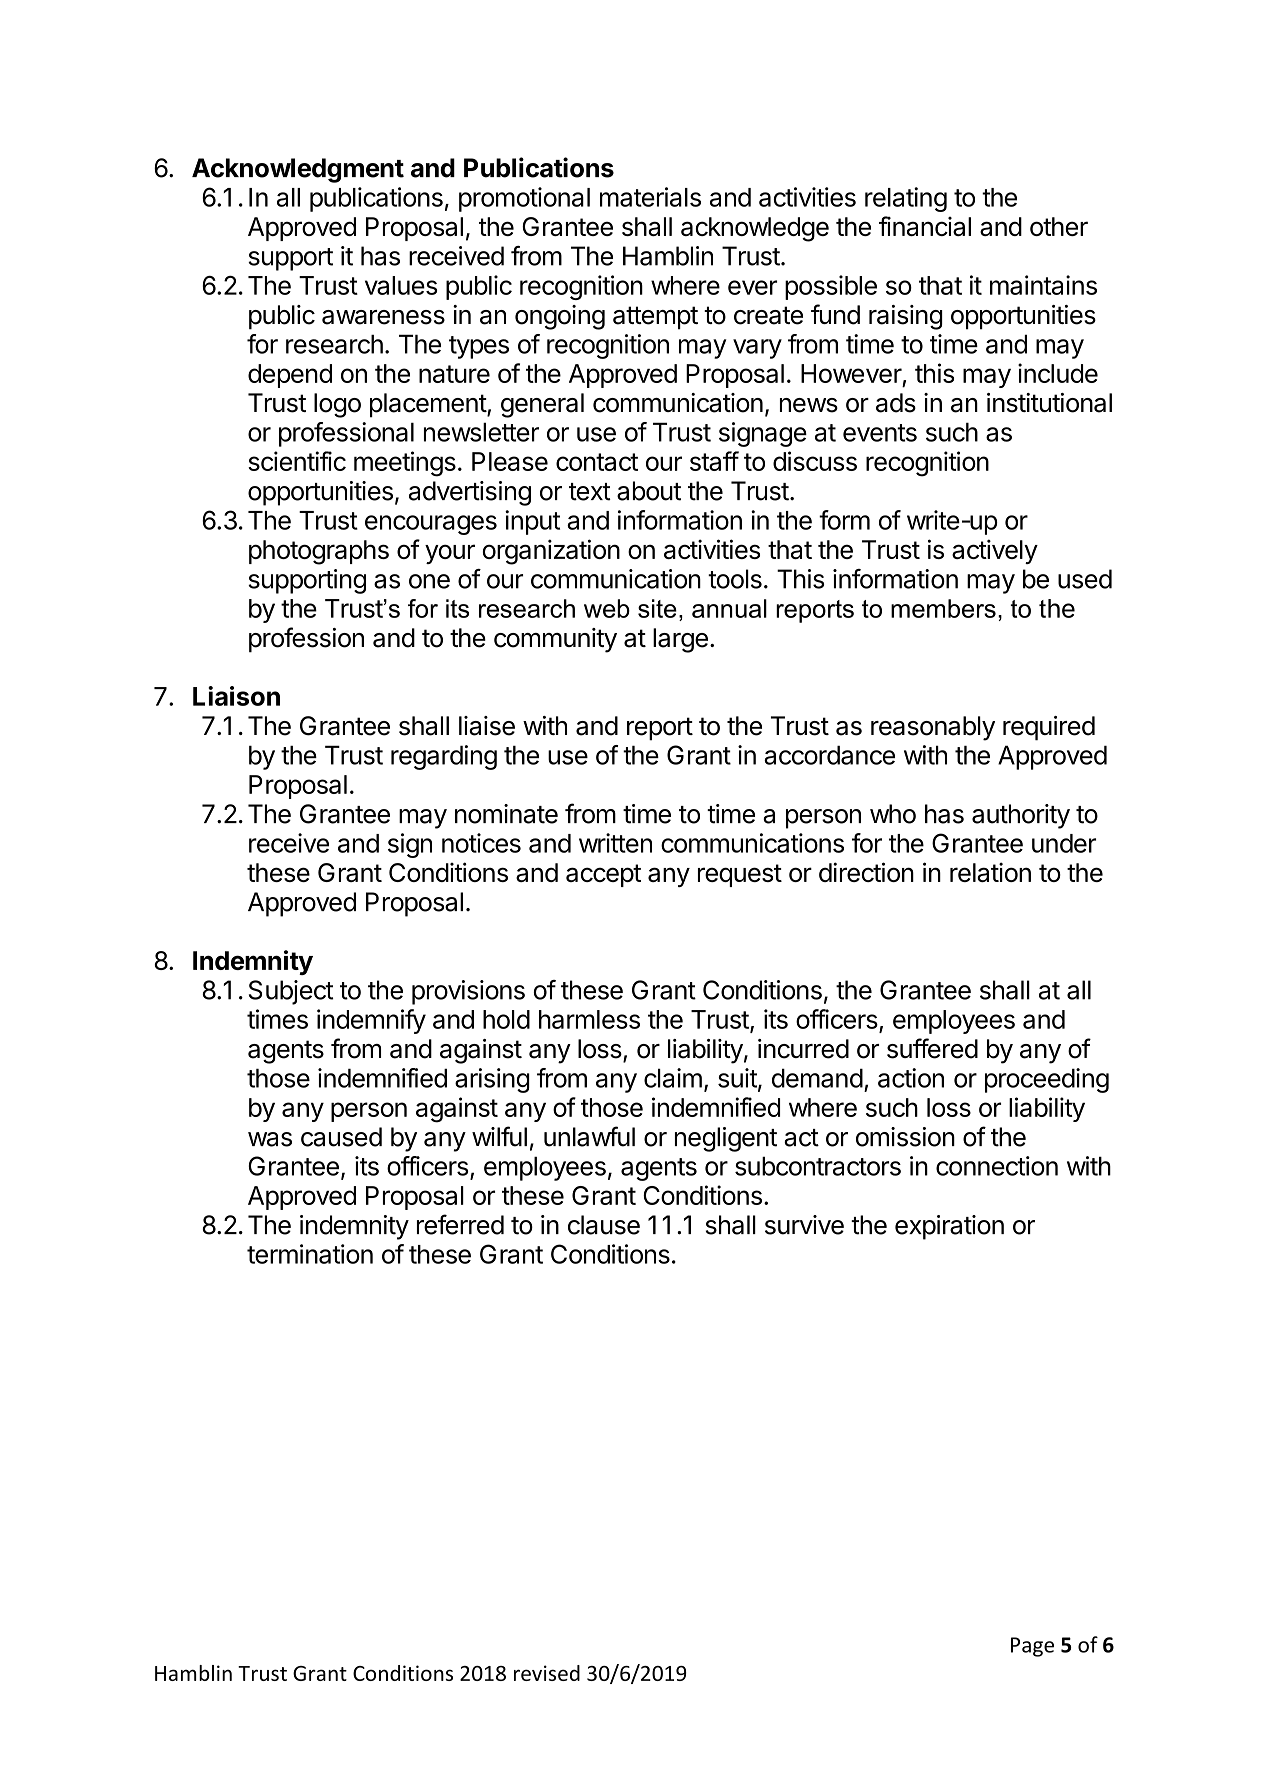 The width and height of the screenshot is (1267, 1791). What do you see at coordinates (604, 1225) in the screenshot?
I see `clause` at bounding box center [604, 1225].
